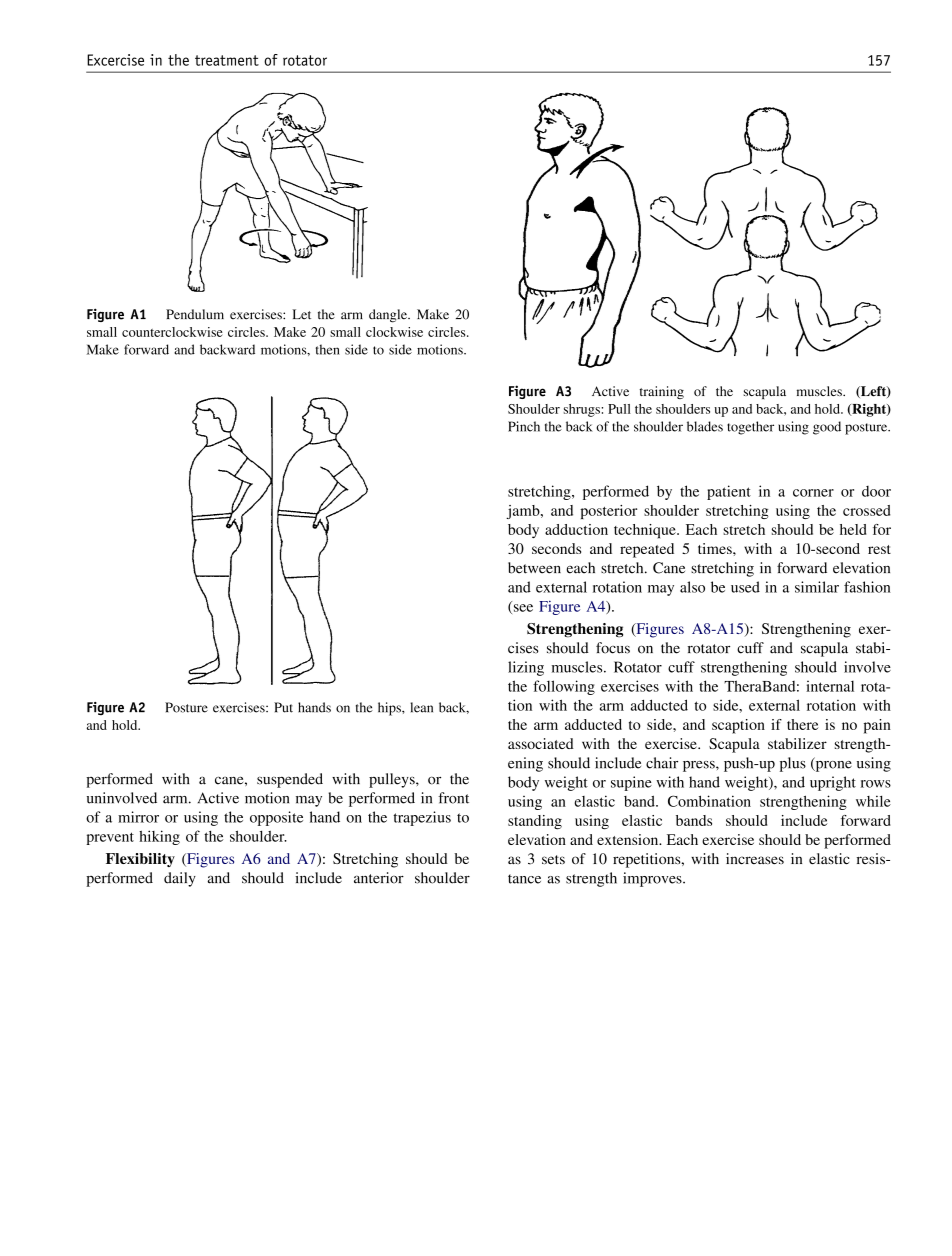 This page has height=1256, width=952. What do you see at coordinates (389, 316) in the page?
I see `dangle` at bounding box center [389, 316].
